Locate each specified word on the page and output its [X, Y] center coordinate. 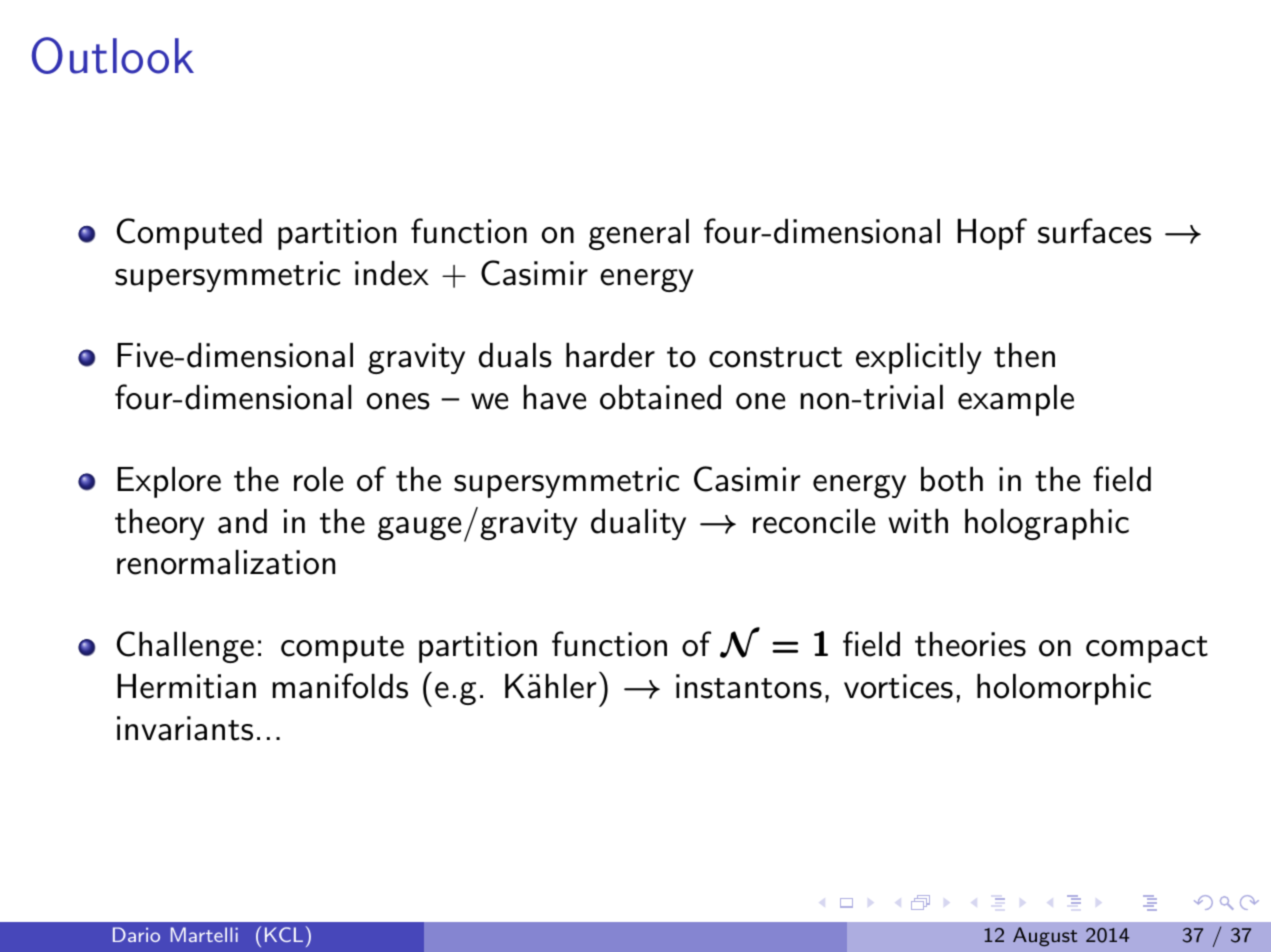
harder [610, 355]
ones [398, 401]
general [639, 234]
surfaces [1095, 231]
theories [970, 644]
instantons [749, 686]
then [1024, 355]
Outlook [113, 55]
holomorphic [1064, 689]
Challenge [185, 647]
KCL [284, 934]
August [1045, 937]
